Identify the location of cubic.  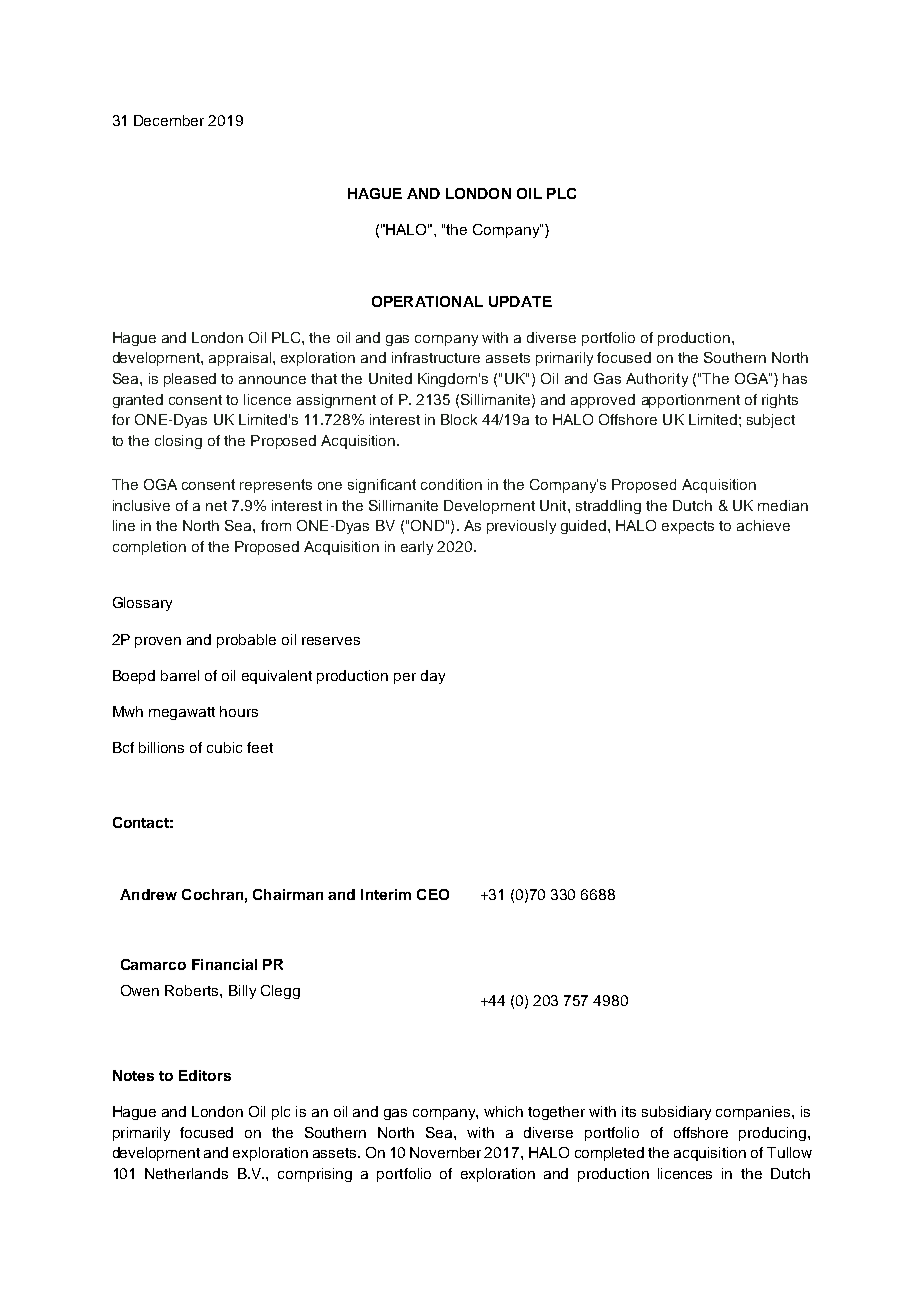
(224, 747).
